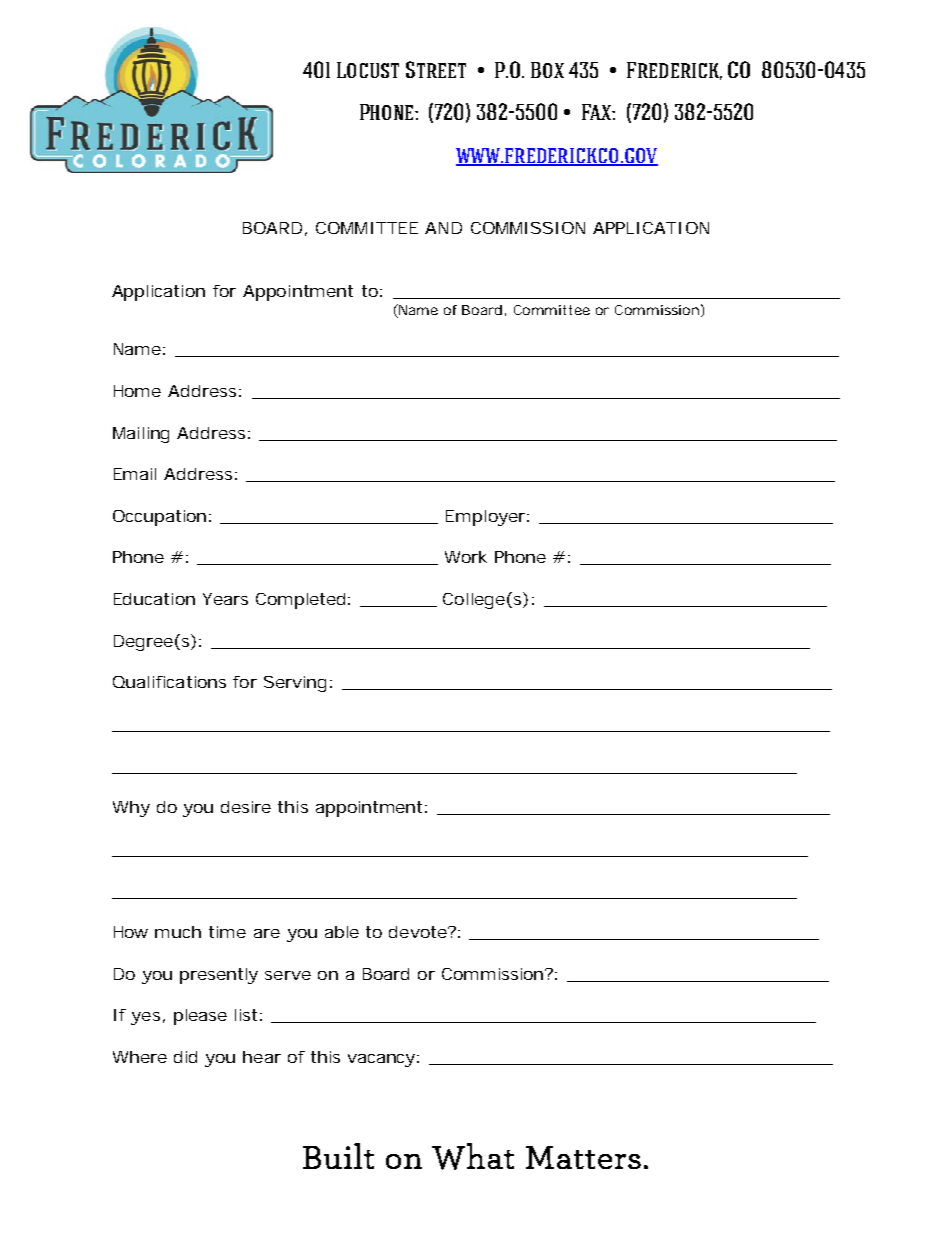 The width and height of the page is (952, 1233). I want to click on Completed, so click(300, 601).
